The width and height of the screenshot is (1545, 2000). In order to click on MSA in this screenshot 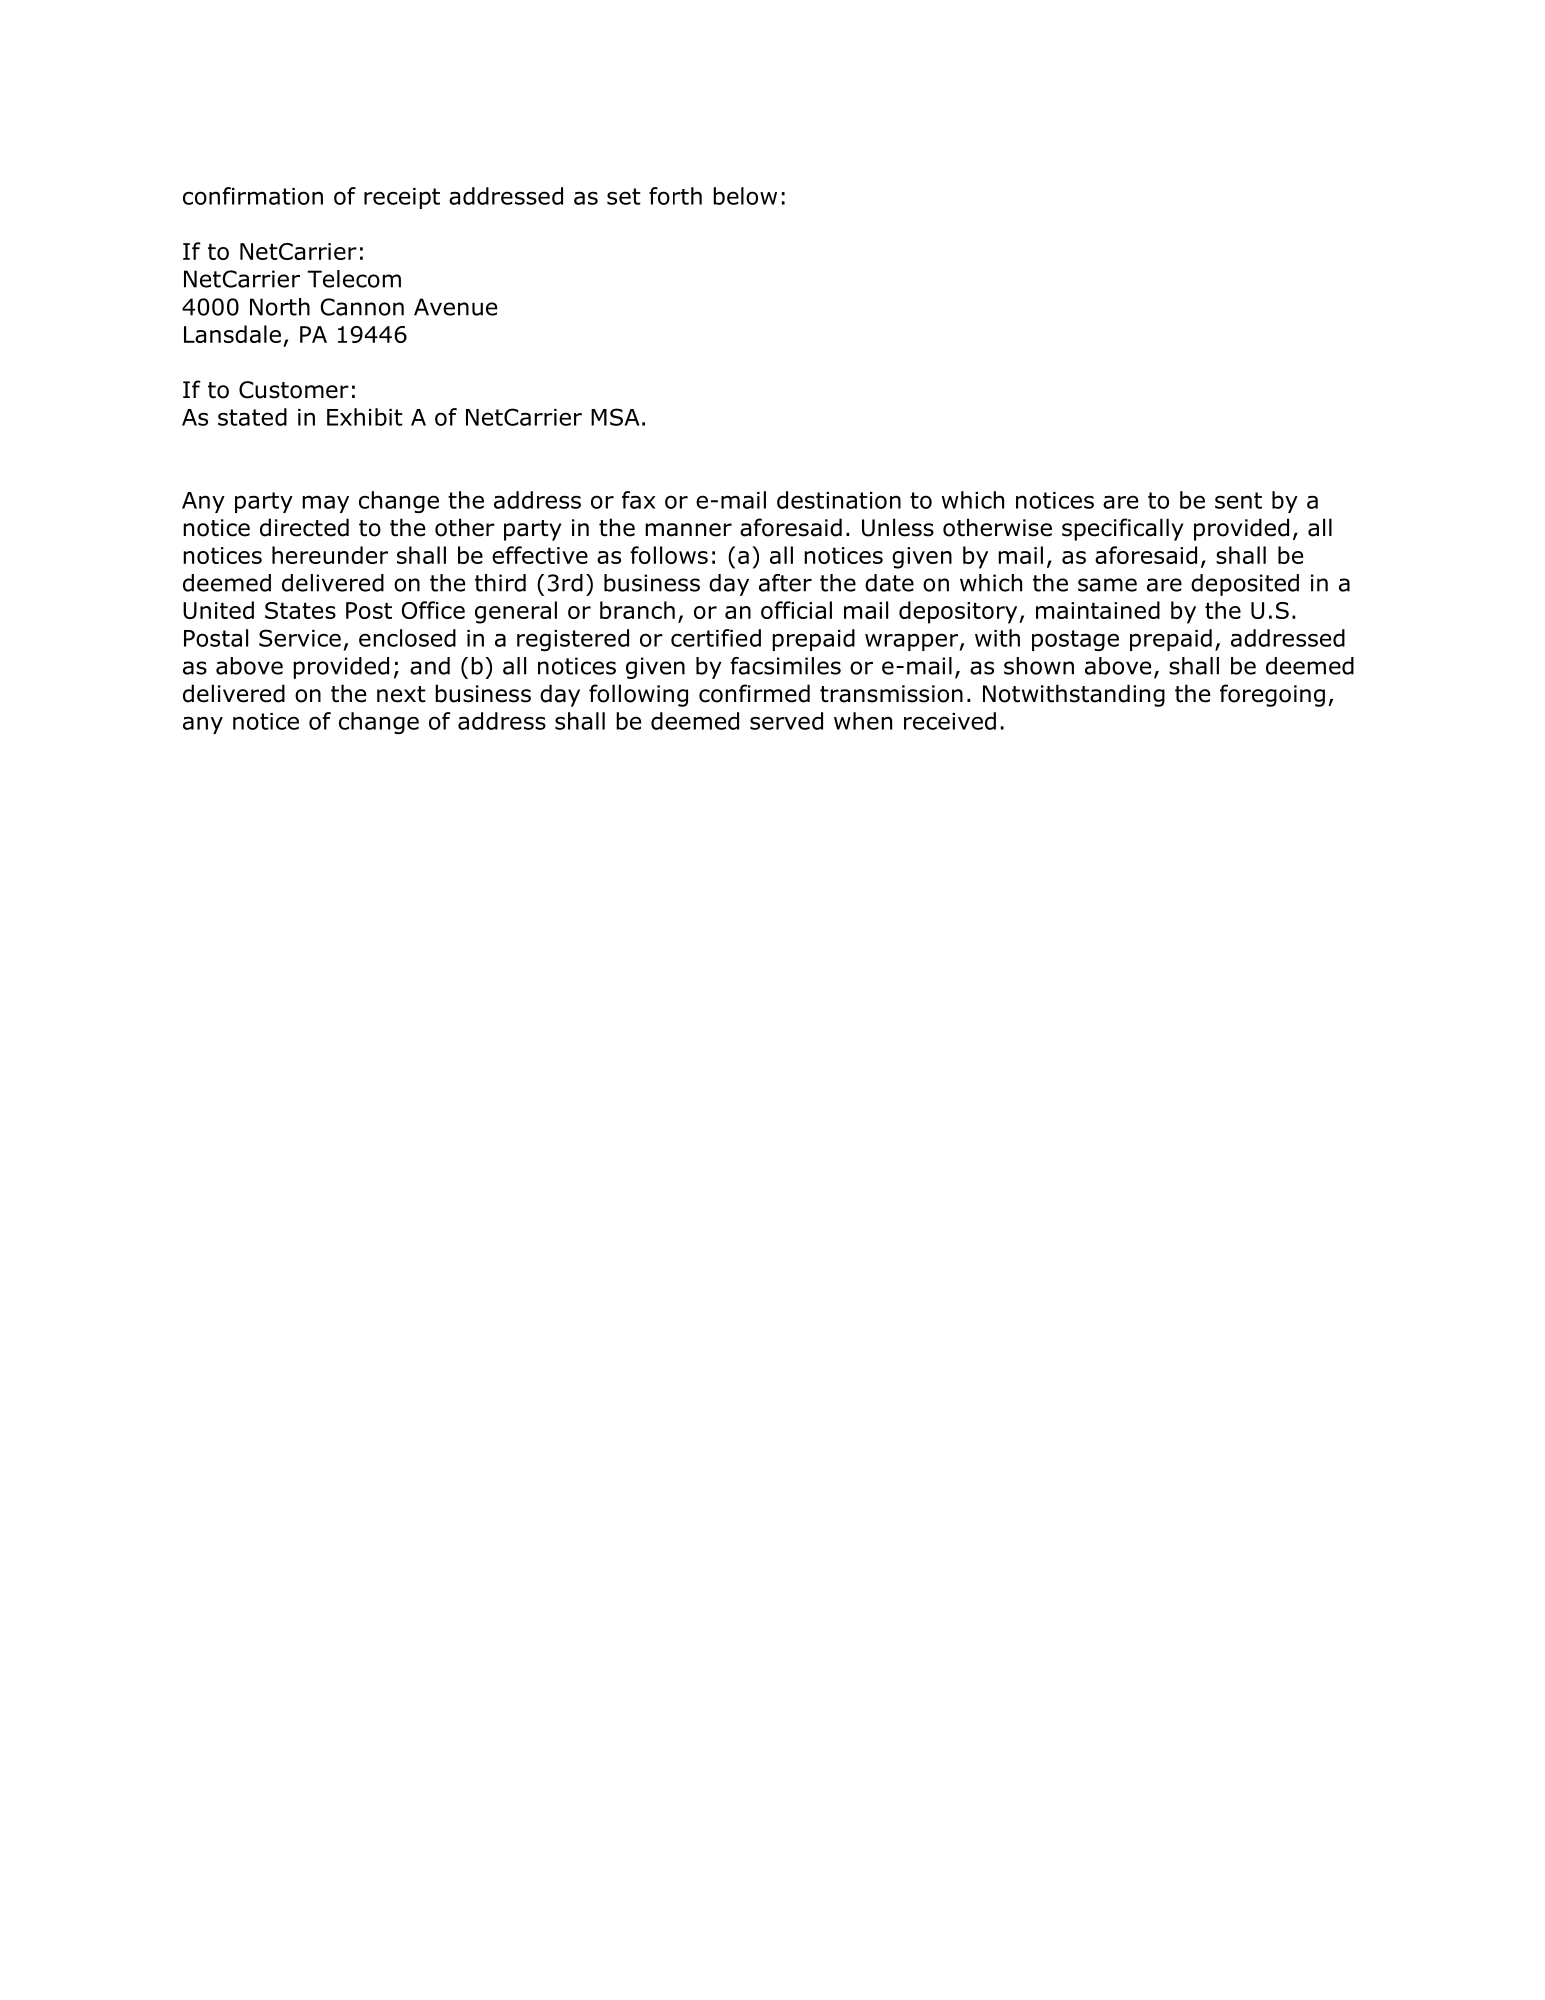, I will do `click(615, 417)`.
